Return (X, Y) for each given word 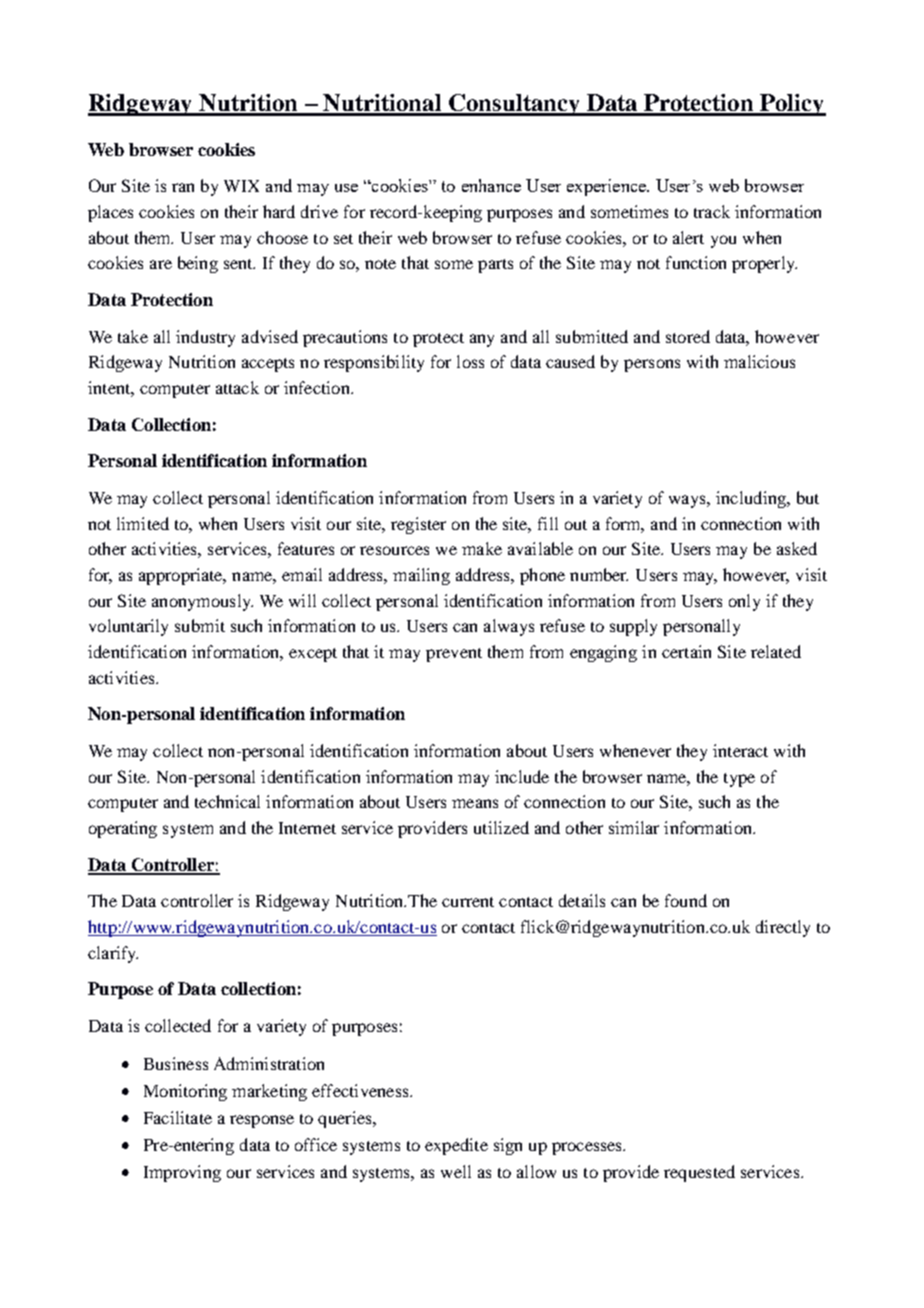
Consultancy (514, 105)
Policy (792, 105)
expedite (456, 1146)
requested (699, 1173)
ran (183, 187)
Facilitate (178, 1117)
